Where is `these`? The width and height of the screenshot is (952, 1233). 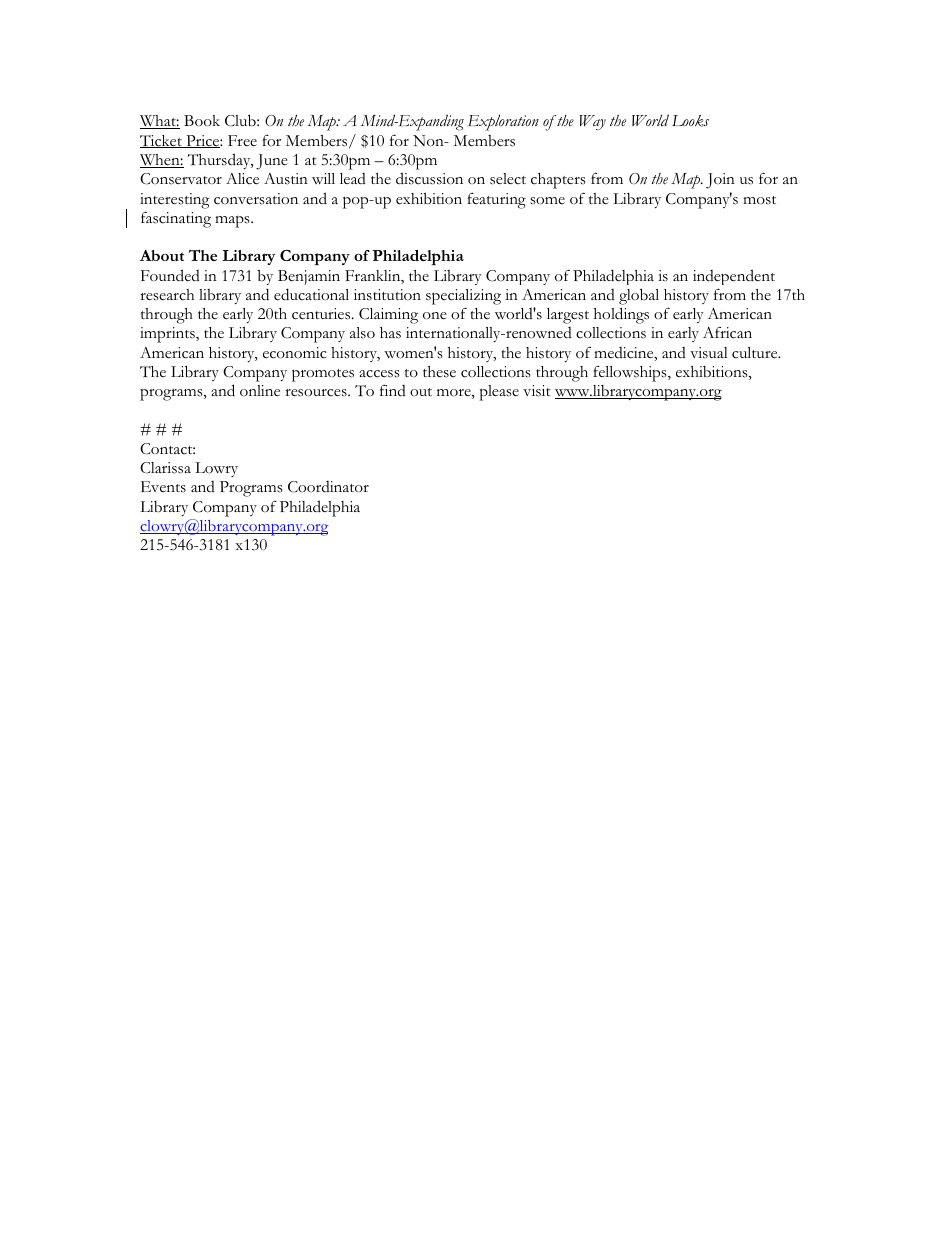 these is located at coordinates (439, 372).
